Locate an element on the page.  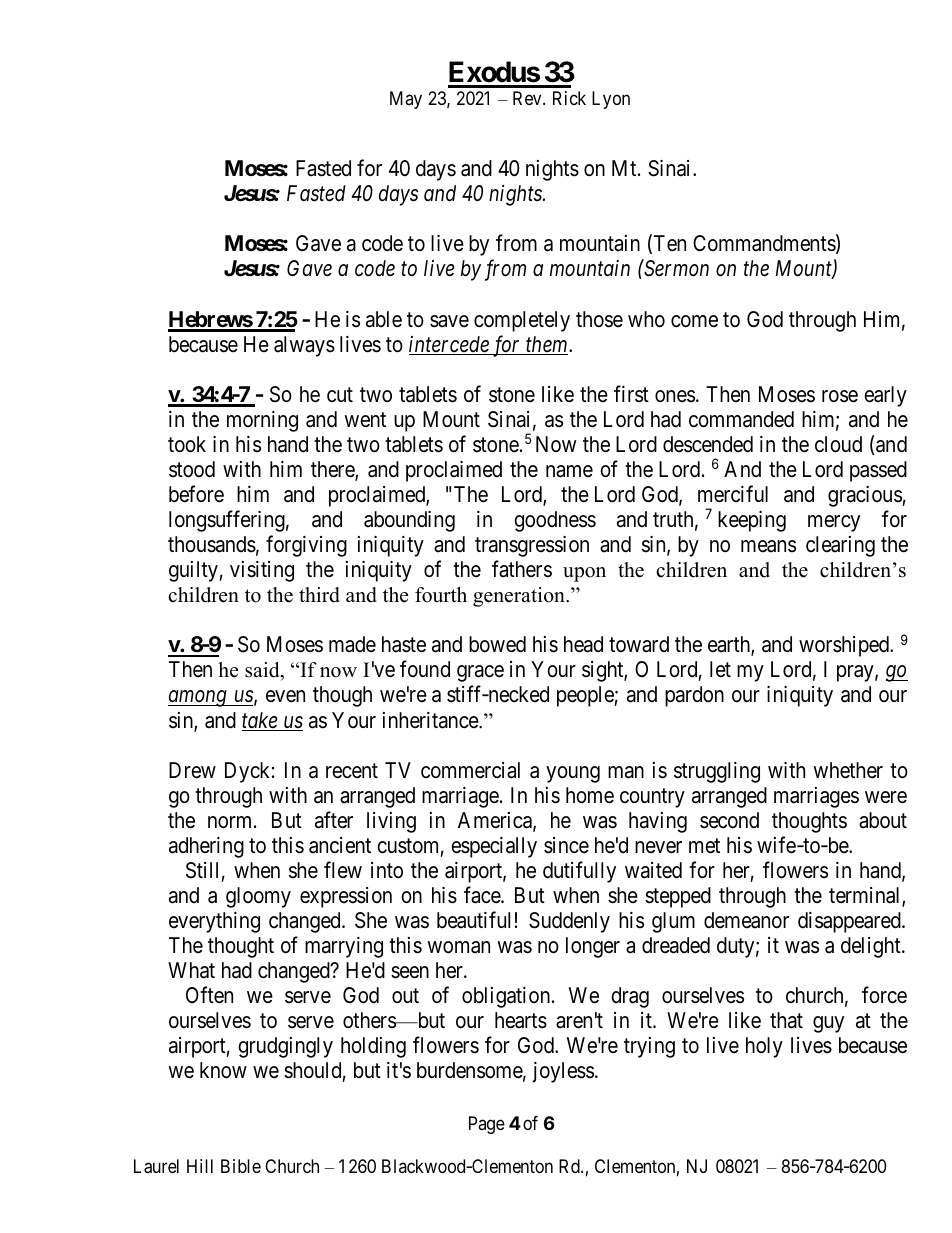
Bible is located at coordinates (241, 1166).
